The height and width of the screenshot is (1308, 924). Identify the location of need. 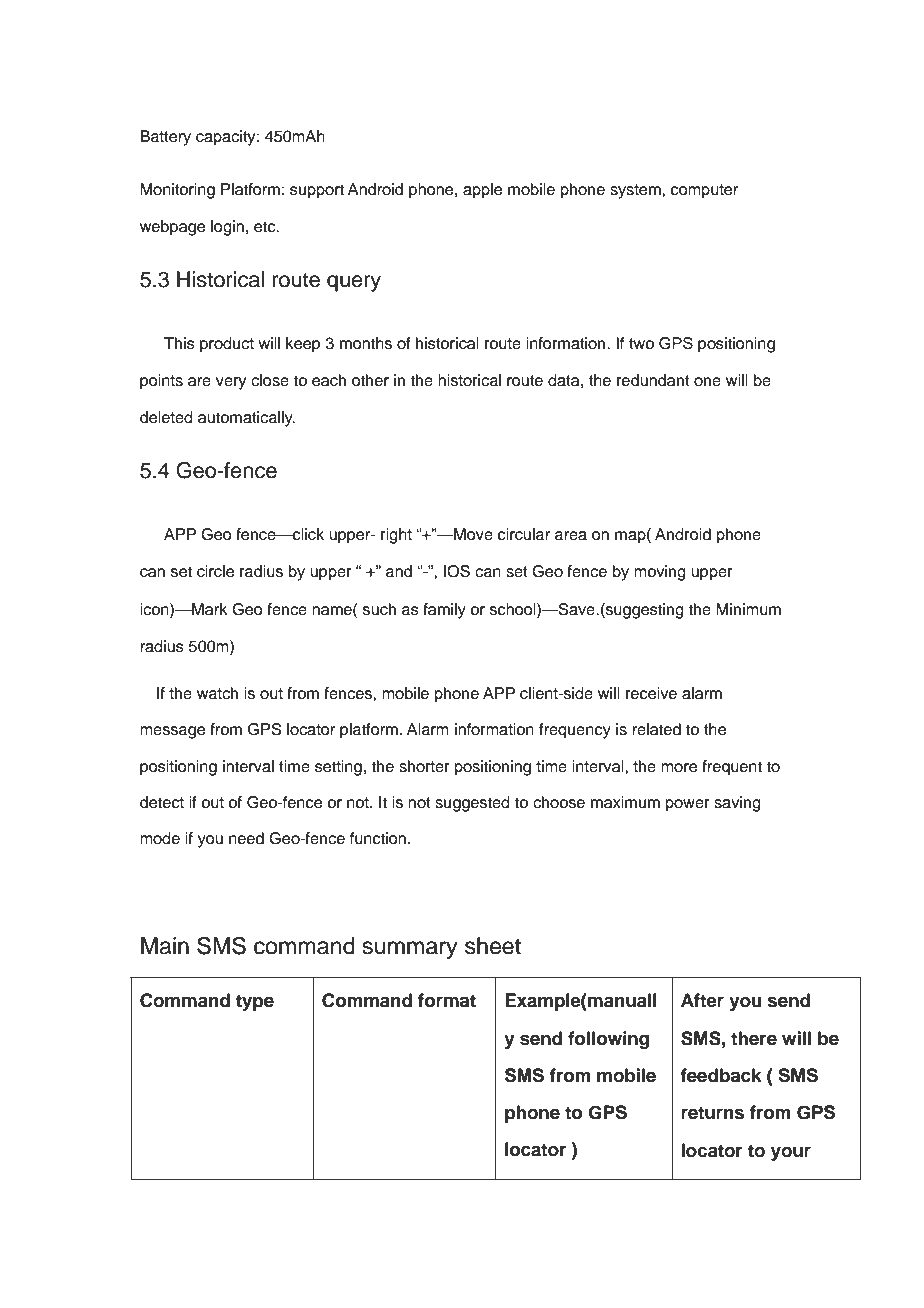
(246, 838).
